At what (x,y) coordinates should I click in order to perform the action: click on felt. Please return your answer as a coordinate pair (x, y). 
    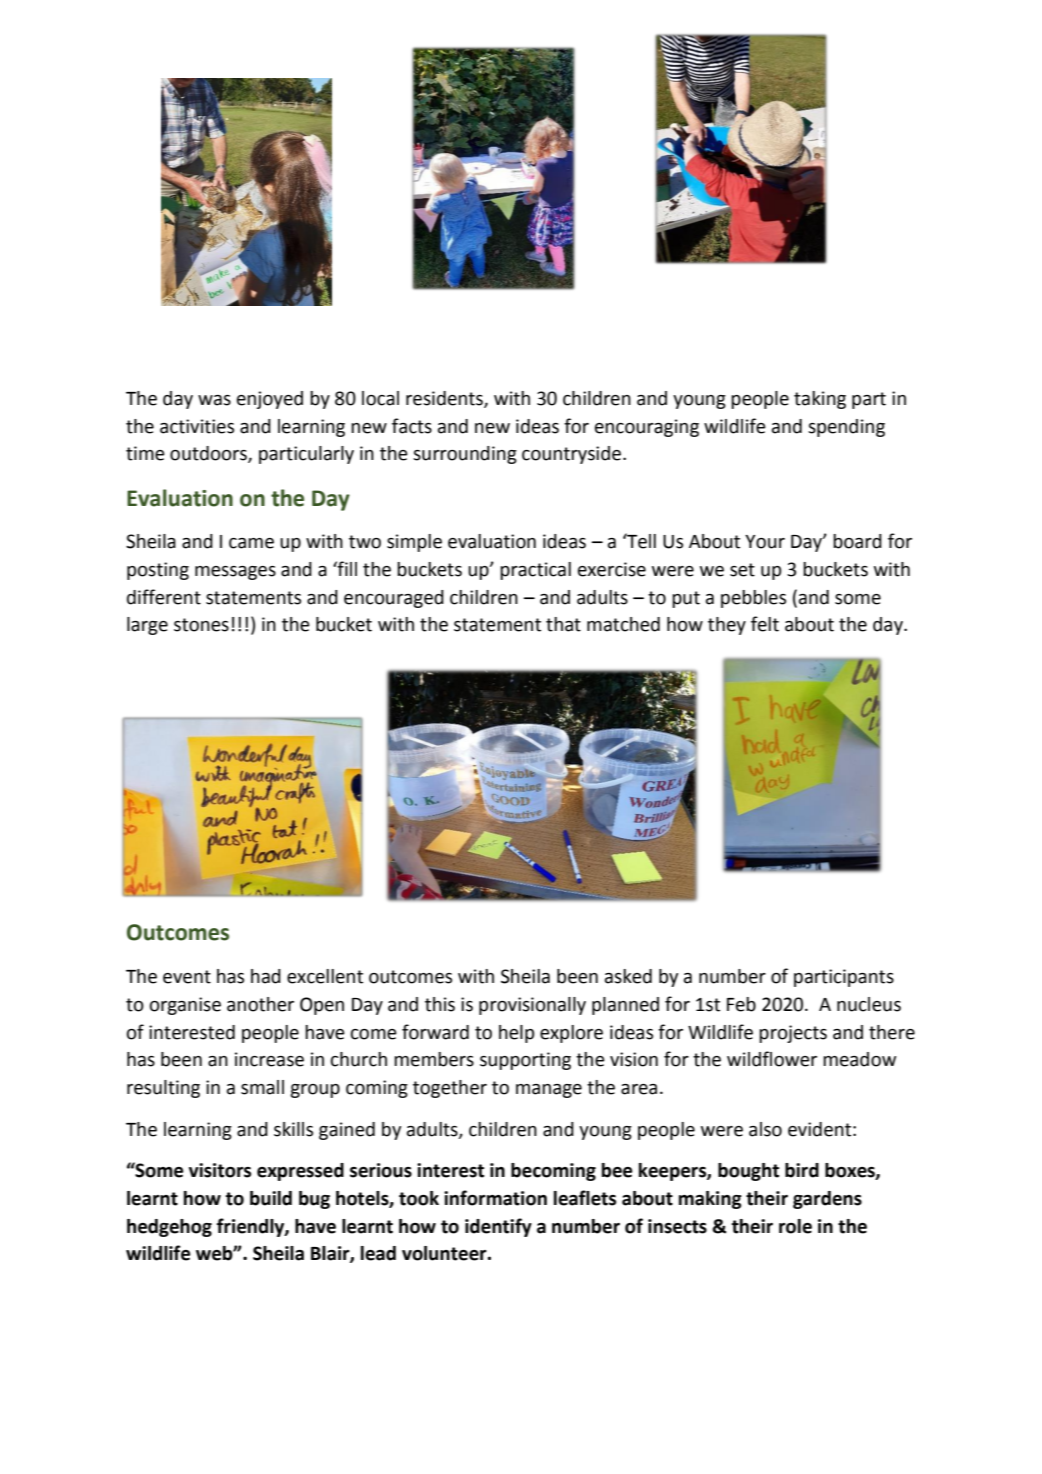
    Looking at the image, I should click on (765, 624).
